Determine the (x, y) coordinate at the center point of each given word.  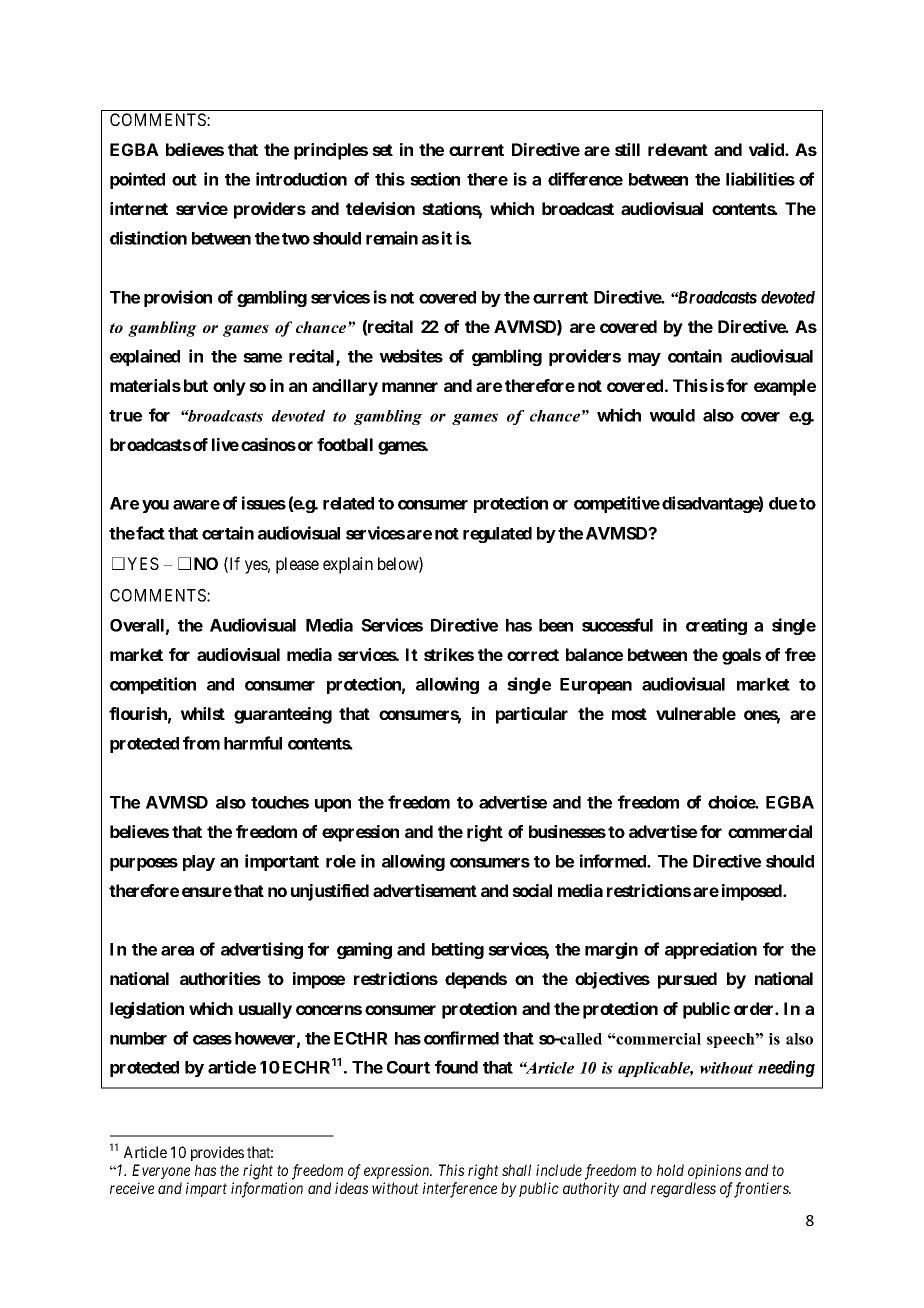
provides (217, 1153)
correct (533, 655)
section (435, 179)
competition (153, 685)
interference (460, 1190)
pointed (137, 180)
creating (716, 626)
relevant (678, 149)
